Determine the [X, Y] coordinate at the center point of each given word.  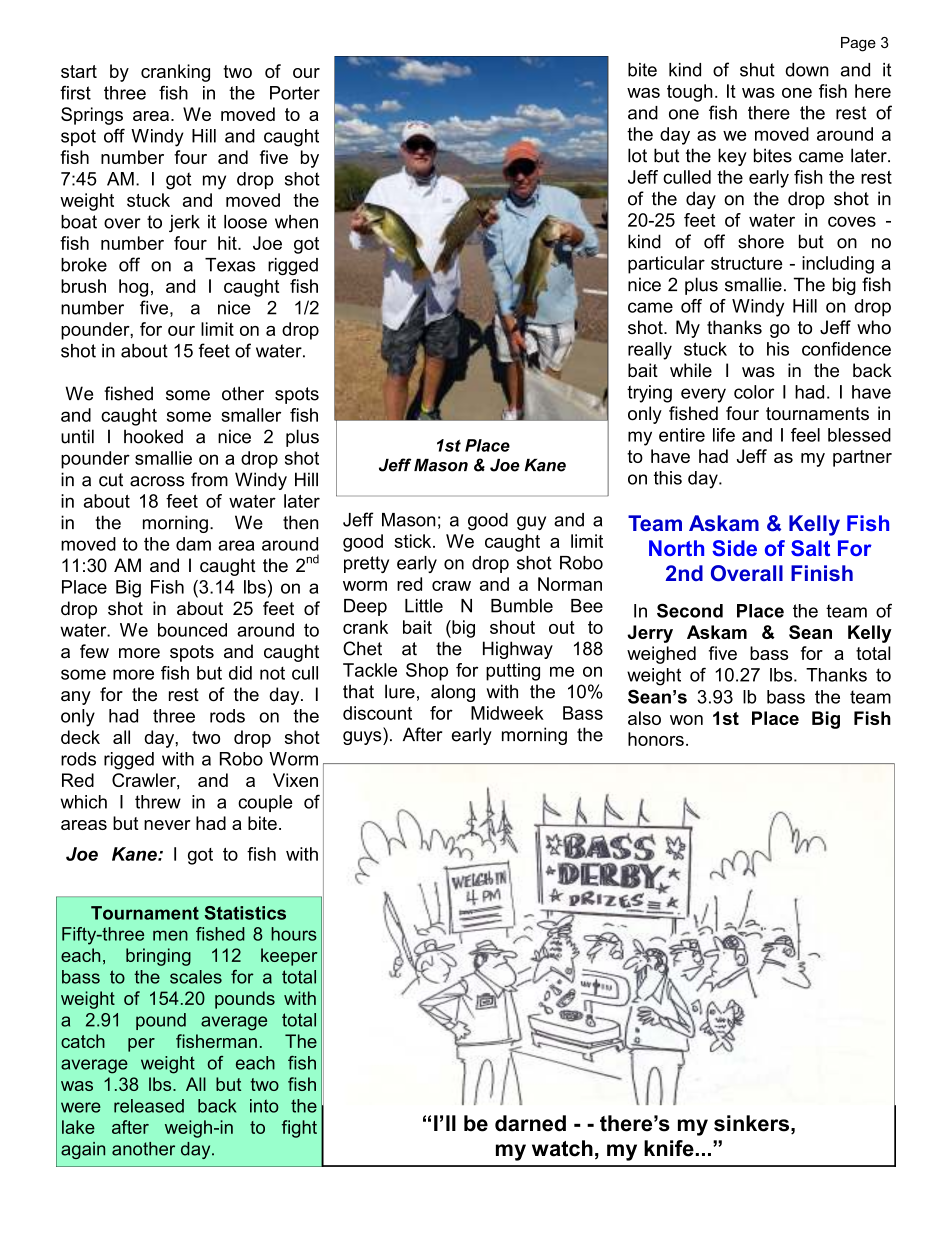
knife [669, 1148]
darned [530, 1123]
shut [757, 70]
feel [805, 435]
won [686, 720]
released [149, 1106]
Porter [295, 93]
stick [414, 541]
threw [158, 802]
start [79, 71]
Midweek [507, 713]
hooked [153, 436]
